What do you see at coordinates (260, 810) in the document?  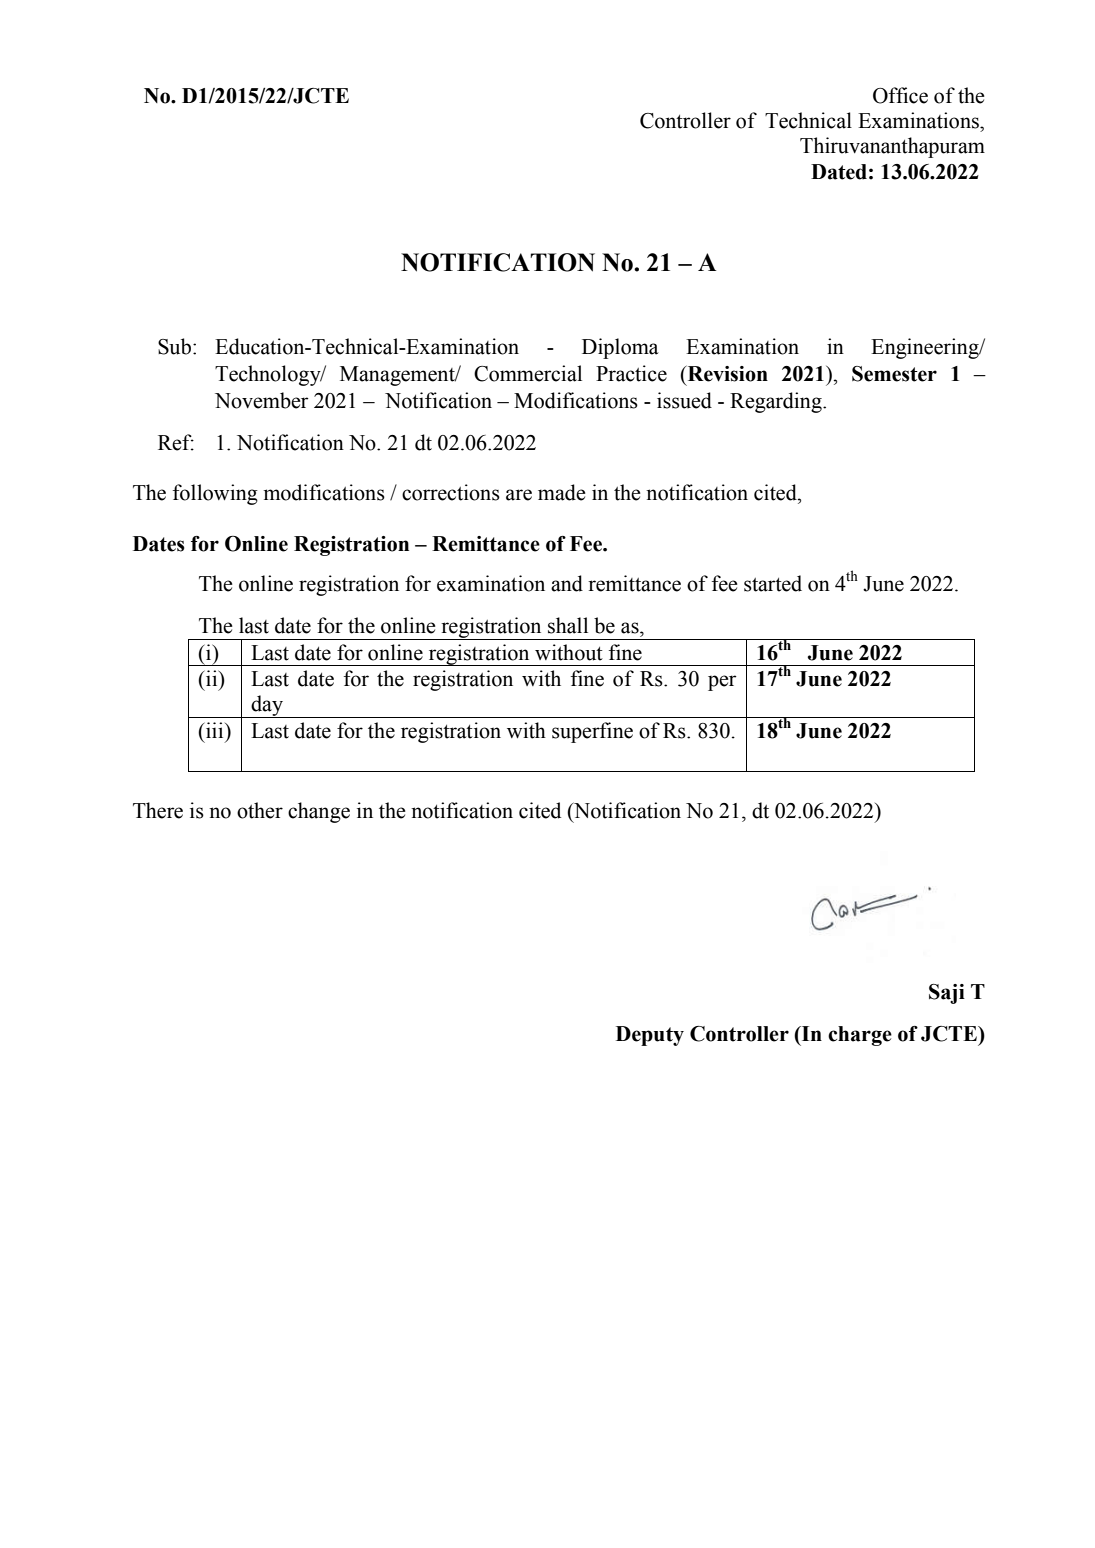 I see `other` at bounding box center [260, 810].
